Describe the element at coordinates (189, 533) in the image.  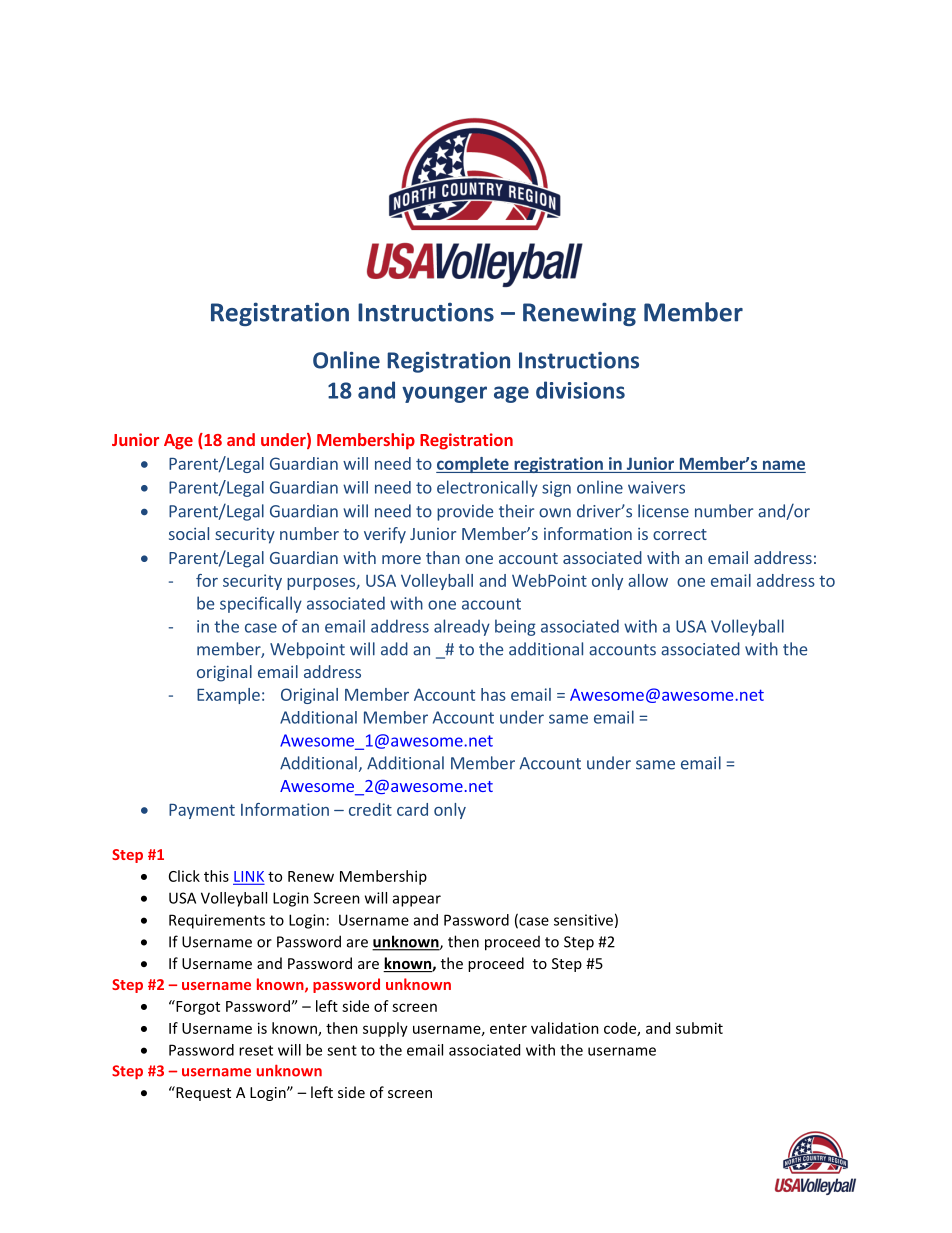
I see `social` at that location.
